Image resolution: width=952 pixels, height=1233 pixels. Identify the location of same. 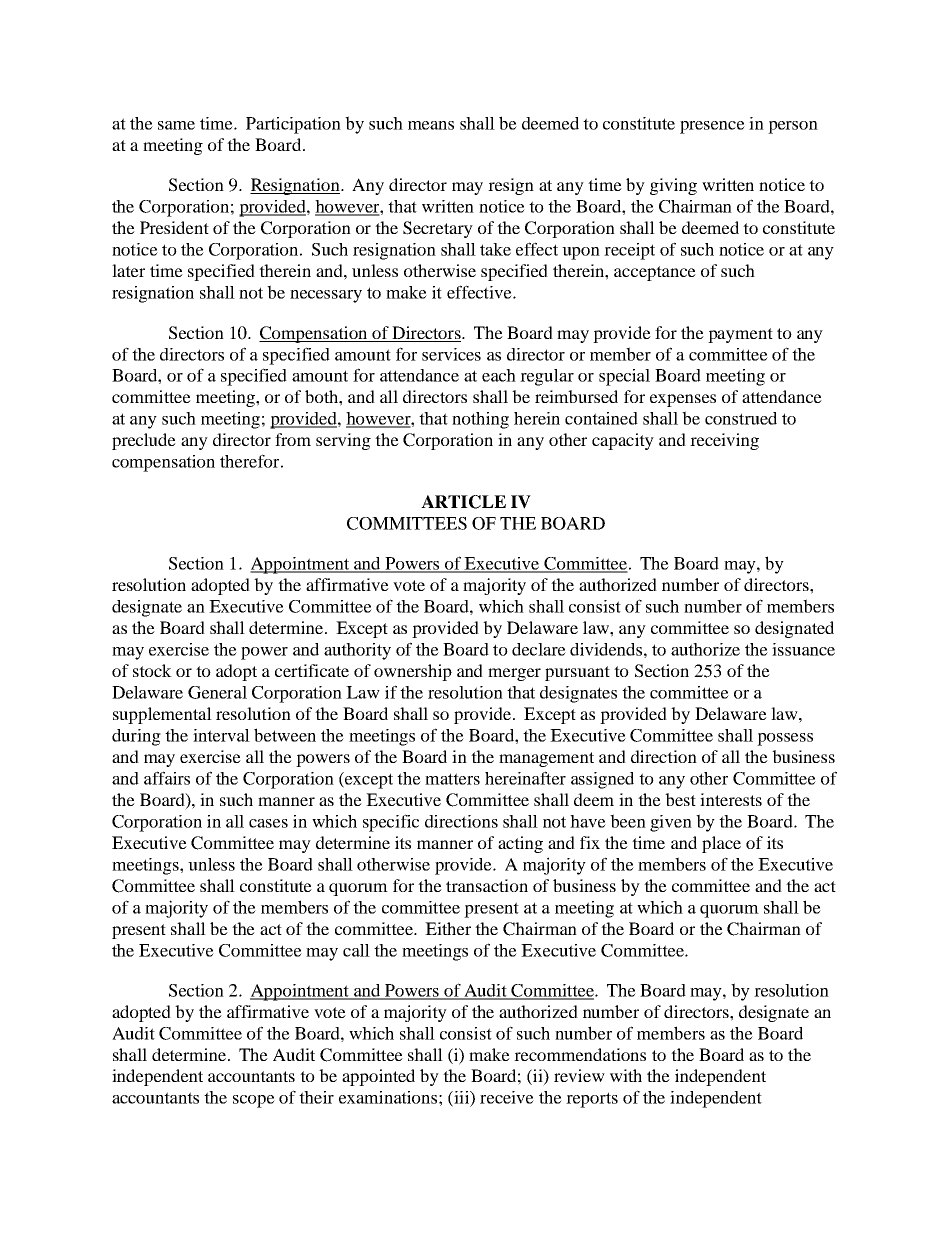
(176, 125).
